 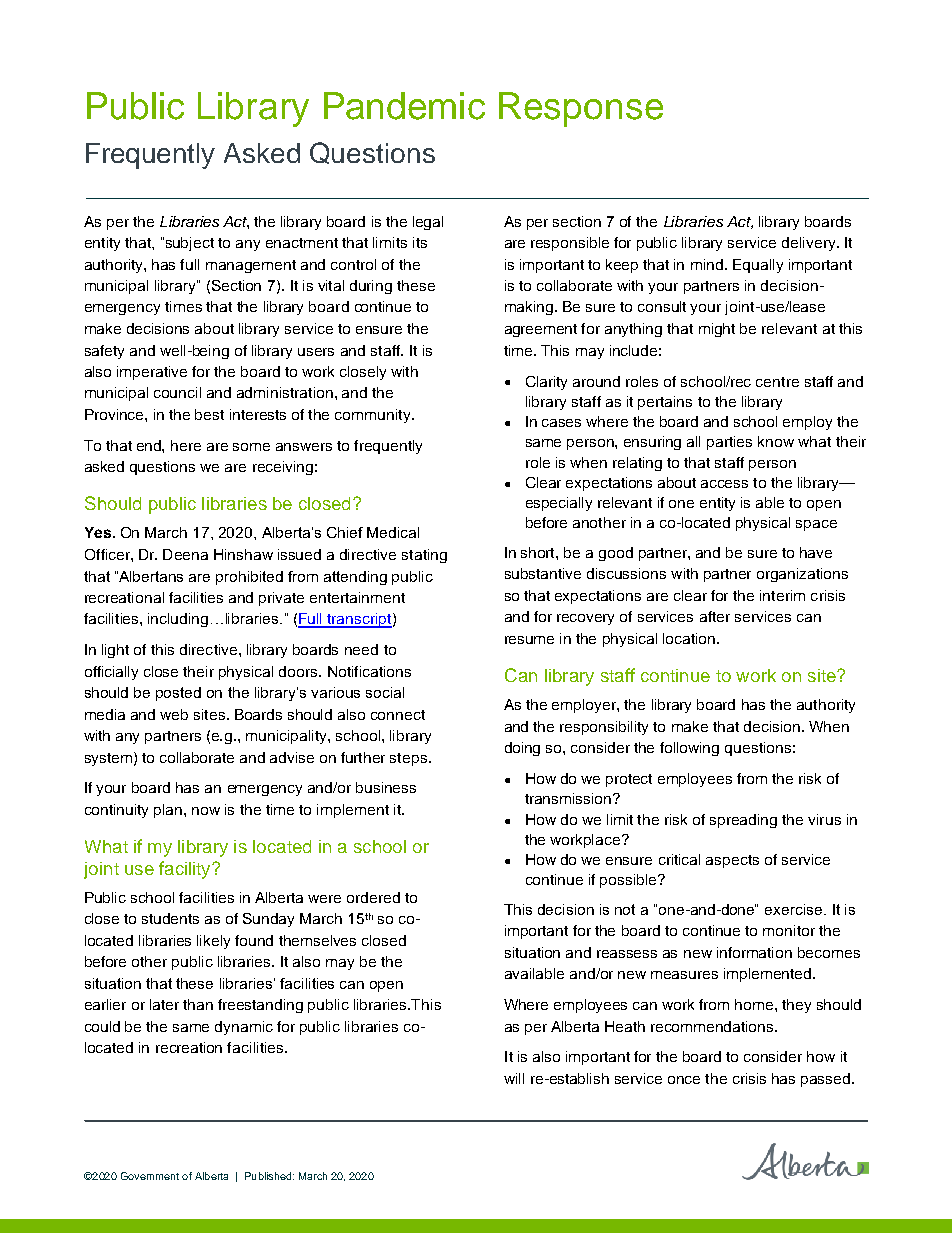 I want to click on aspects, so click(x=732, y=861).
